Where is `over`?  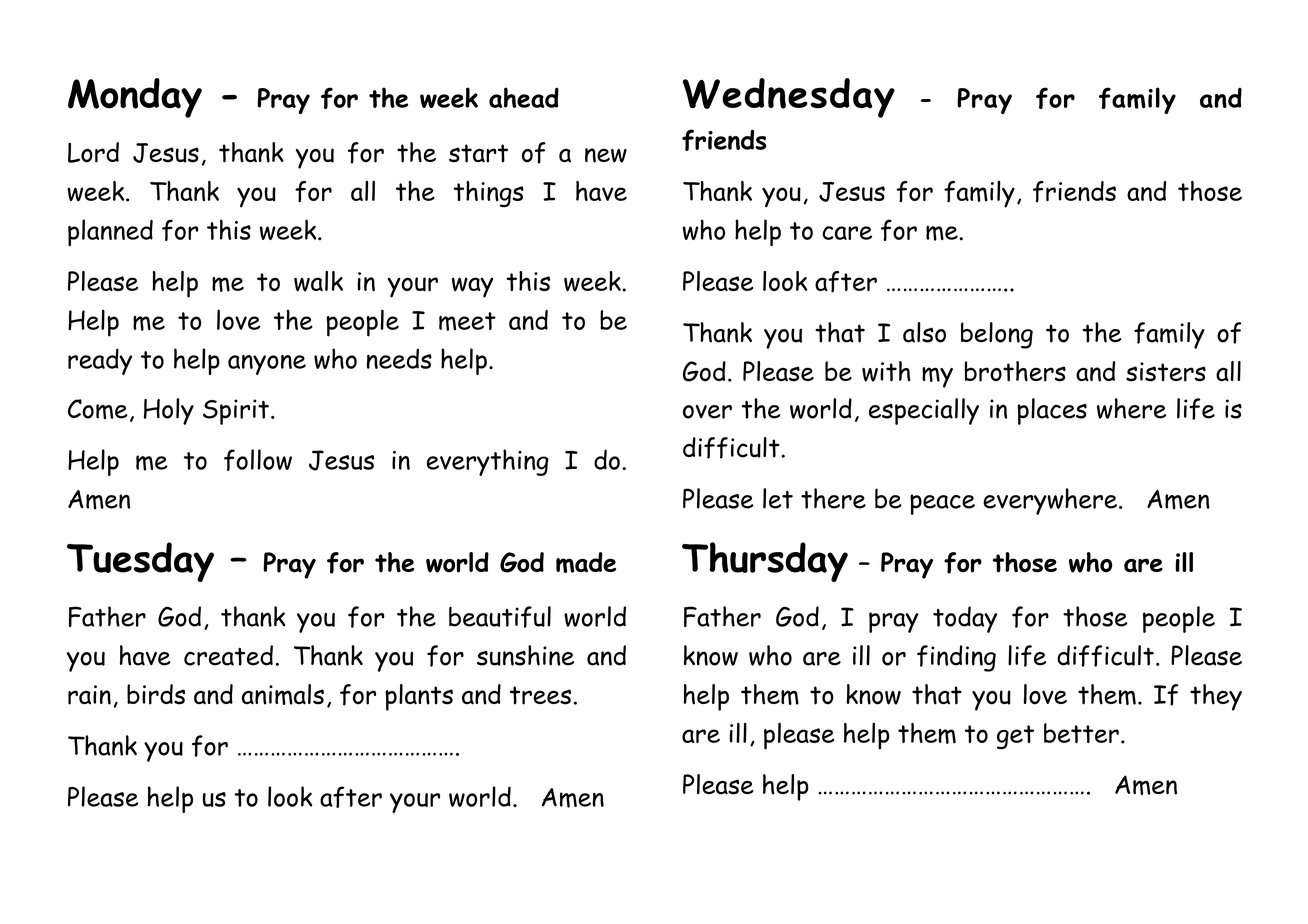 over is located at coordinates (707, 412).
